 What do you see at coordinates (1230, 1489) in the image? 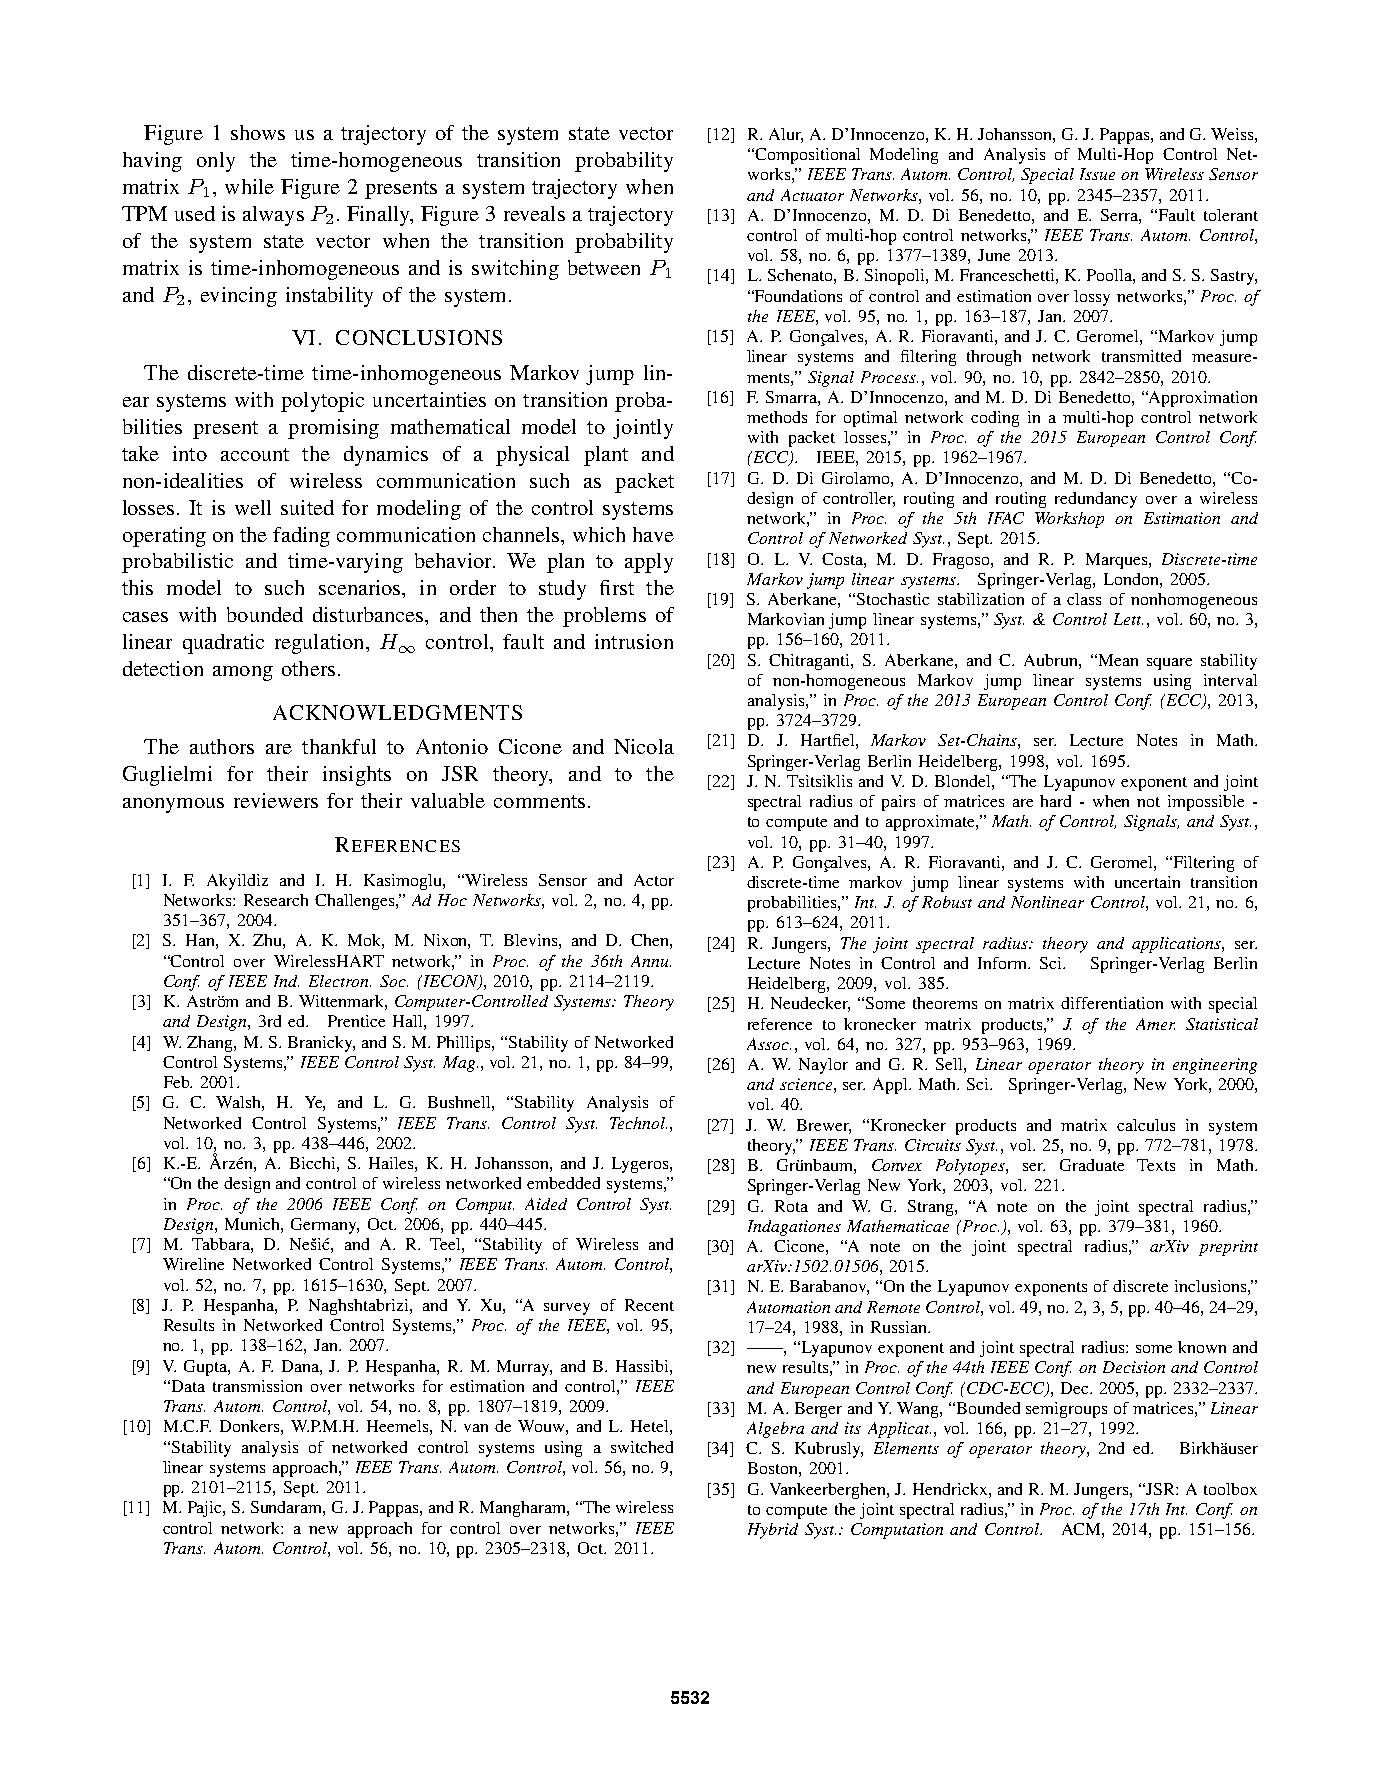
I see `toolbox` at bounding box center [1230, 1489].
